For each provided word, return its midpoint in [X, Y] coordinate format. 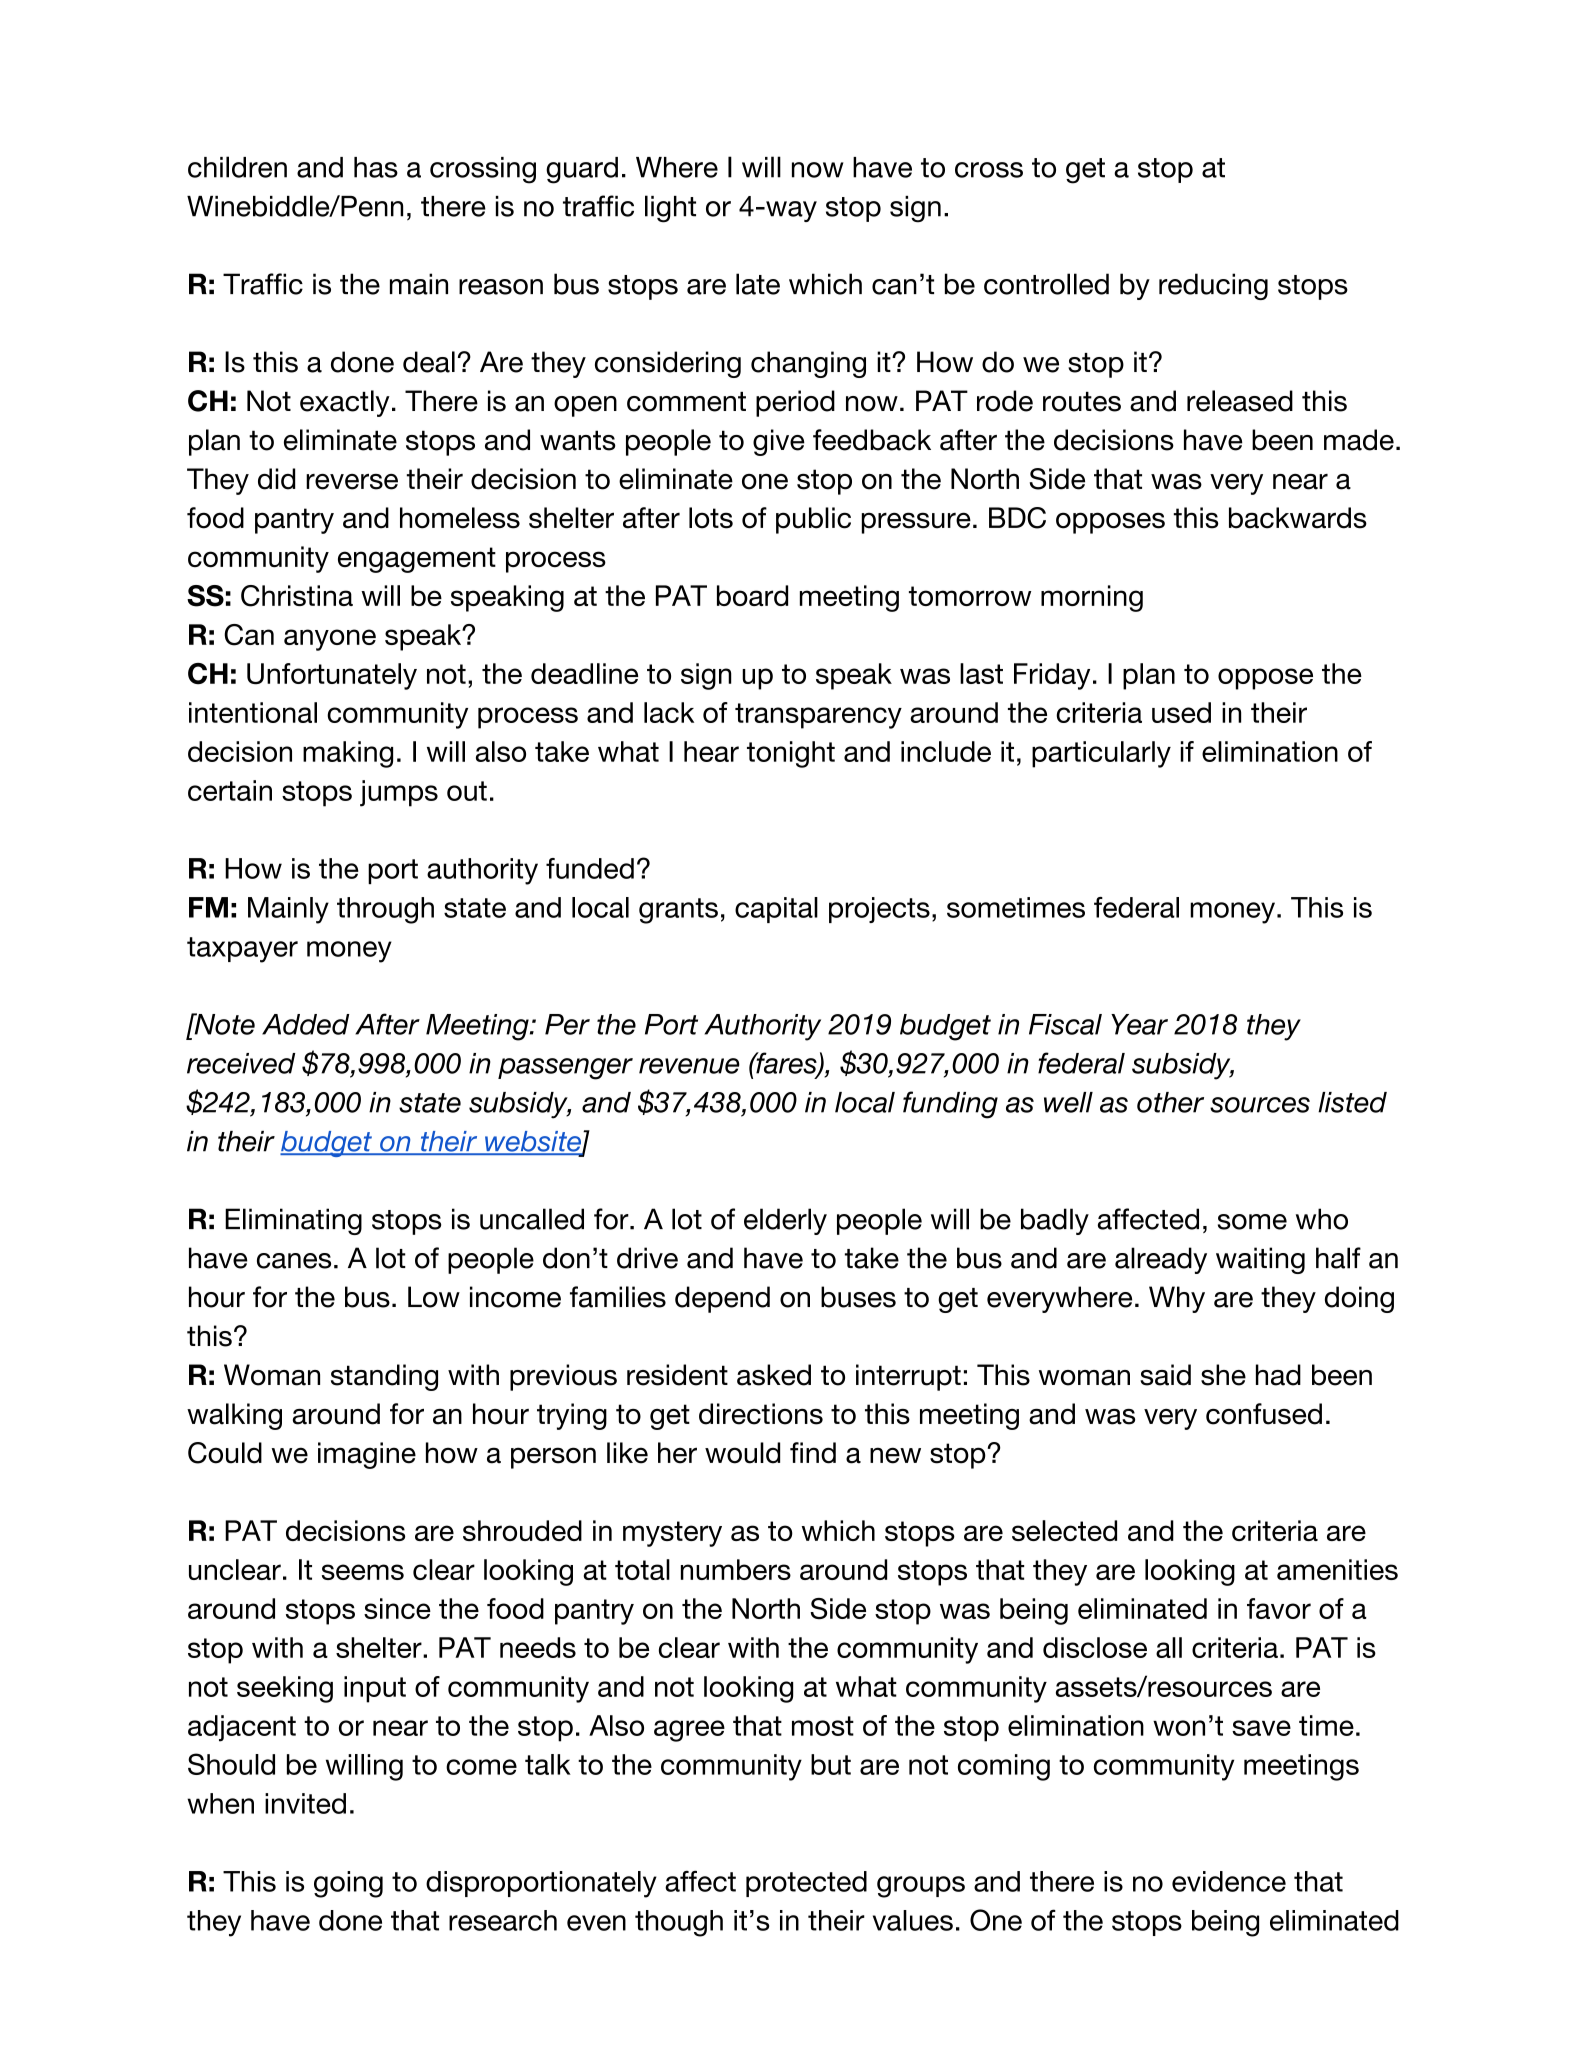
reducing [1213, 286]
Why [1177, 1299]
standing [384, 1377]
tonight [791, 754]
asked [774, 1375]
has [376, 167]
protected [806, 1884]
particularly [1101, 754]
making [348, 754]
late [758, 284]
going [348, 1884]
